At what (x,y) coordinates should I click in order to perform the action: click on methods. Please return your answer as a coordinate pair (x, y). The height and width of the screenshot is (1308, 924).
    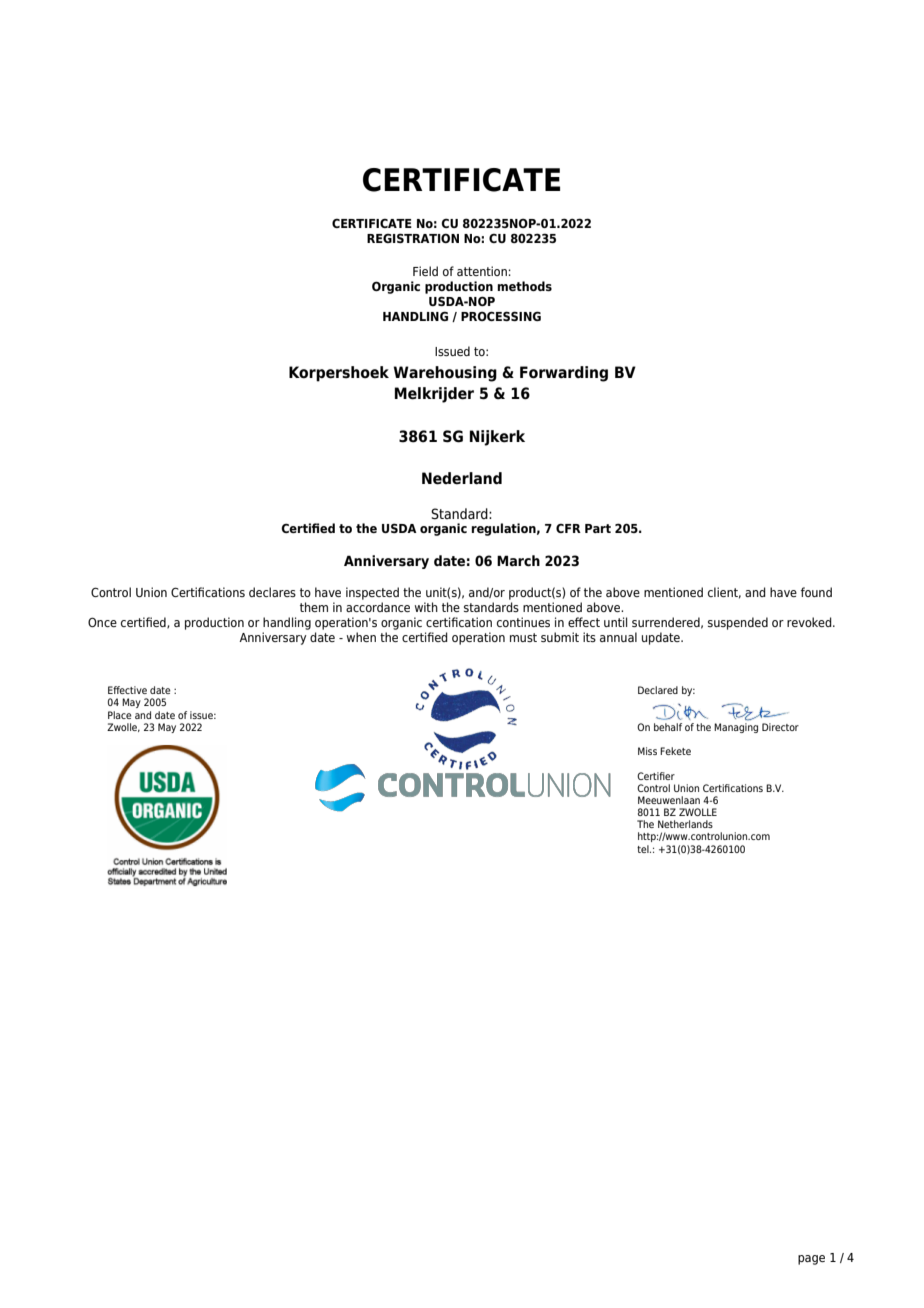
    Looking at the image, I should click on (524, 286).
